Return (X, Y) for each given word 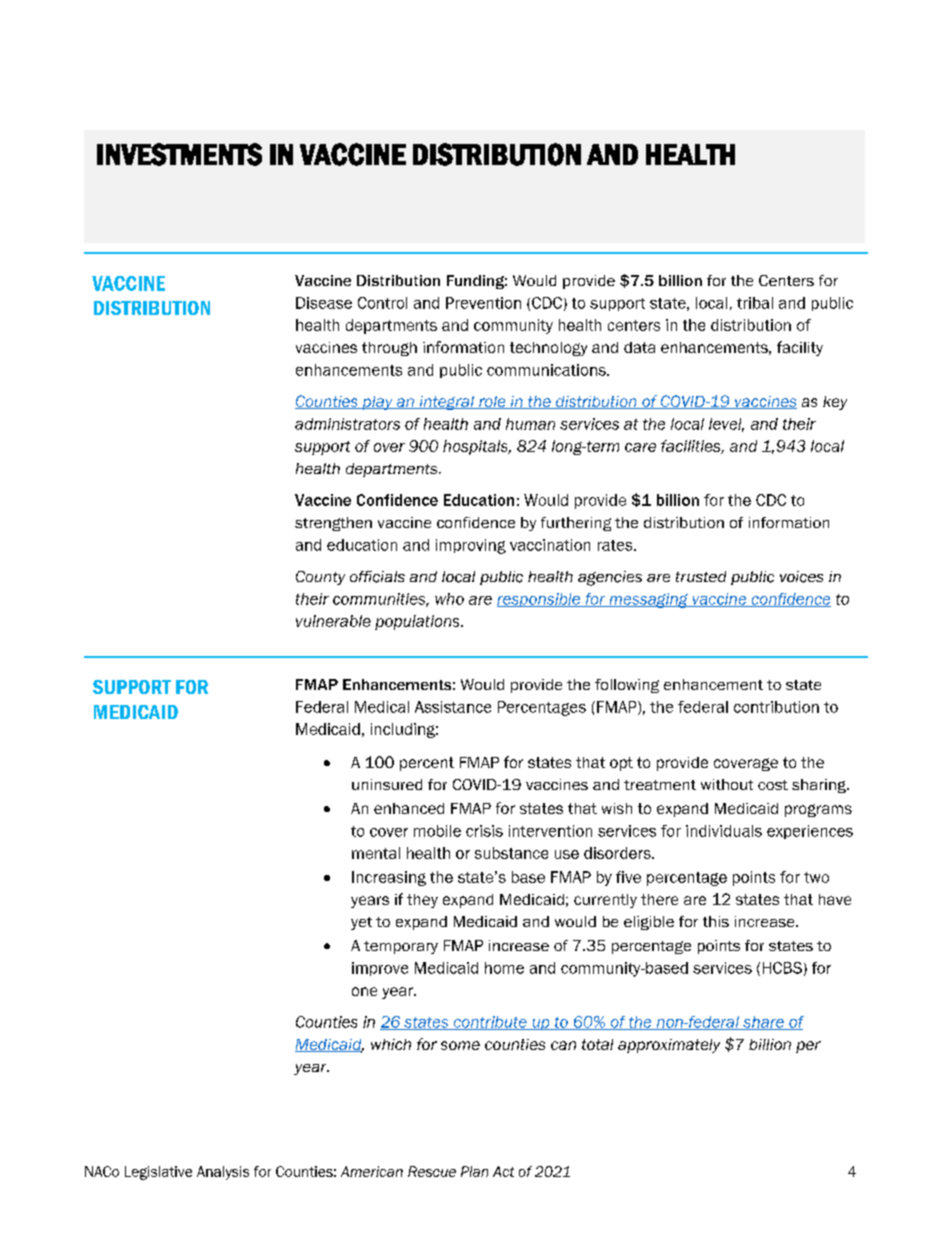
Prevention (483, 303)
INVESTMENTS (179, 154)
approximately (669, 1046)
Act (503, 1171)
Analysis (223, 1173)
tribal (755, 303)
